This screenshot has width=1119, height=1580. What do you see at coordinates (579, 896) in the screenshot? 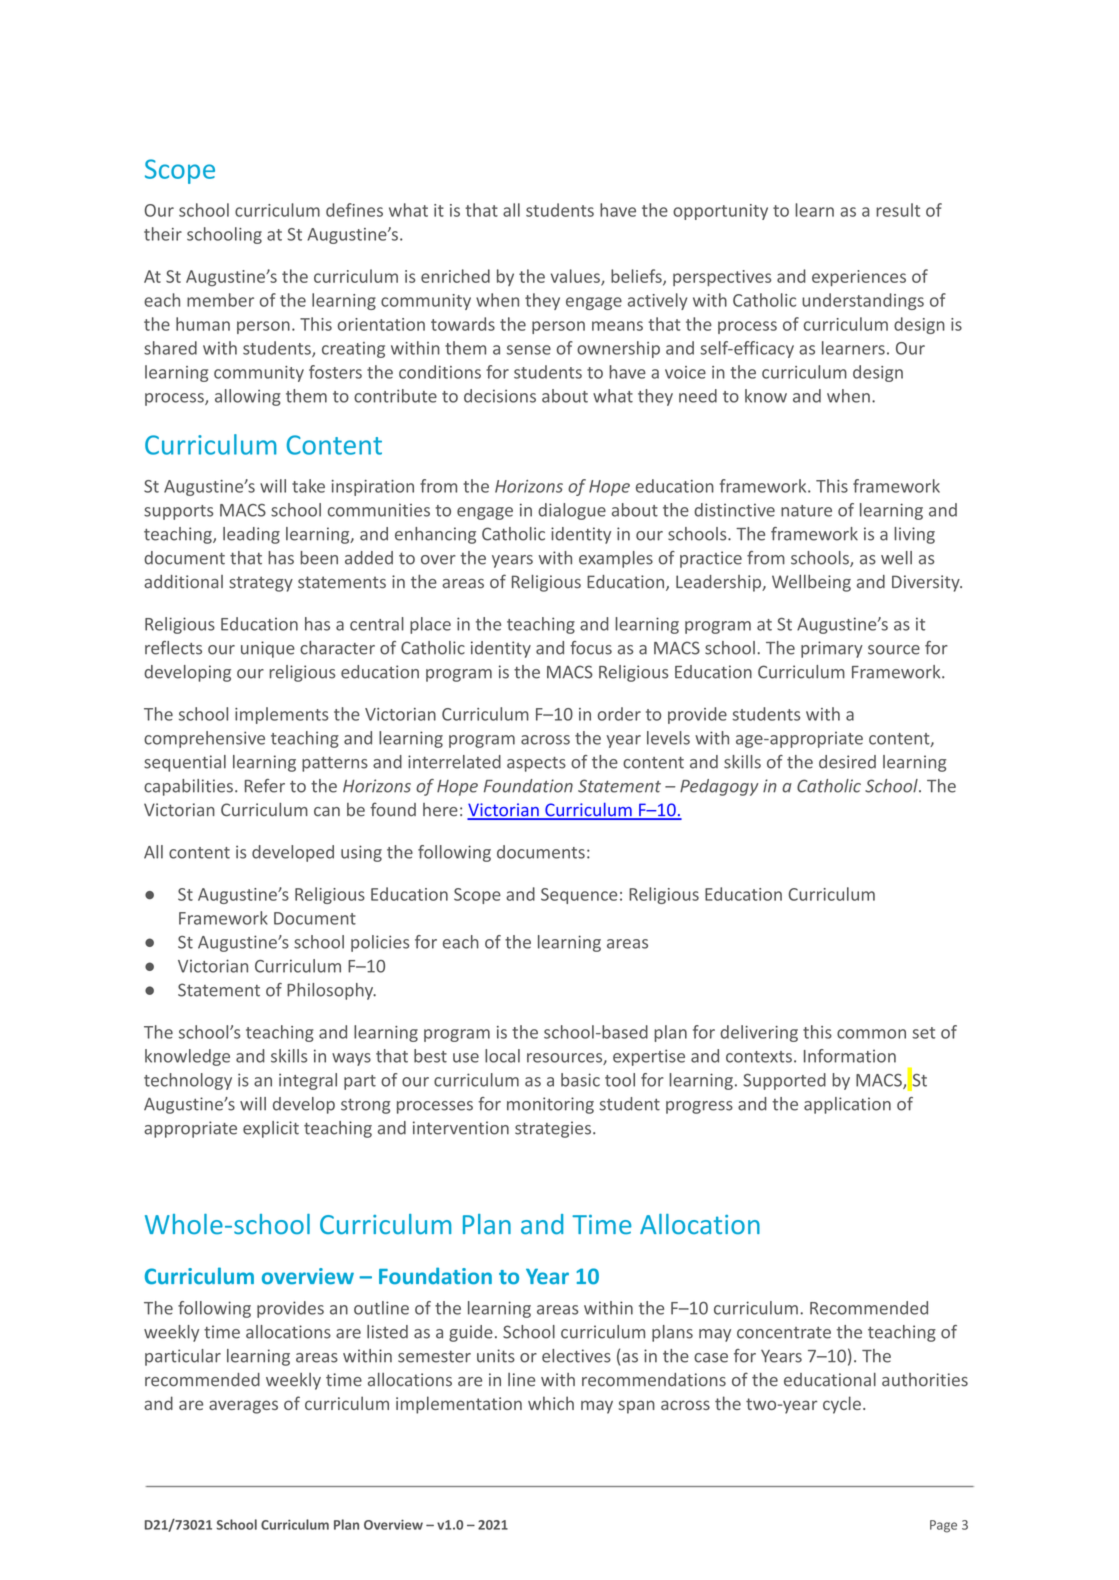
I see `Sequence` at bounding box center [579, 896].
